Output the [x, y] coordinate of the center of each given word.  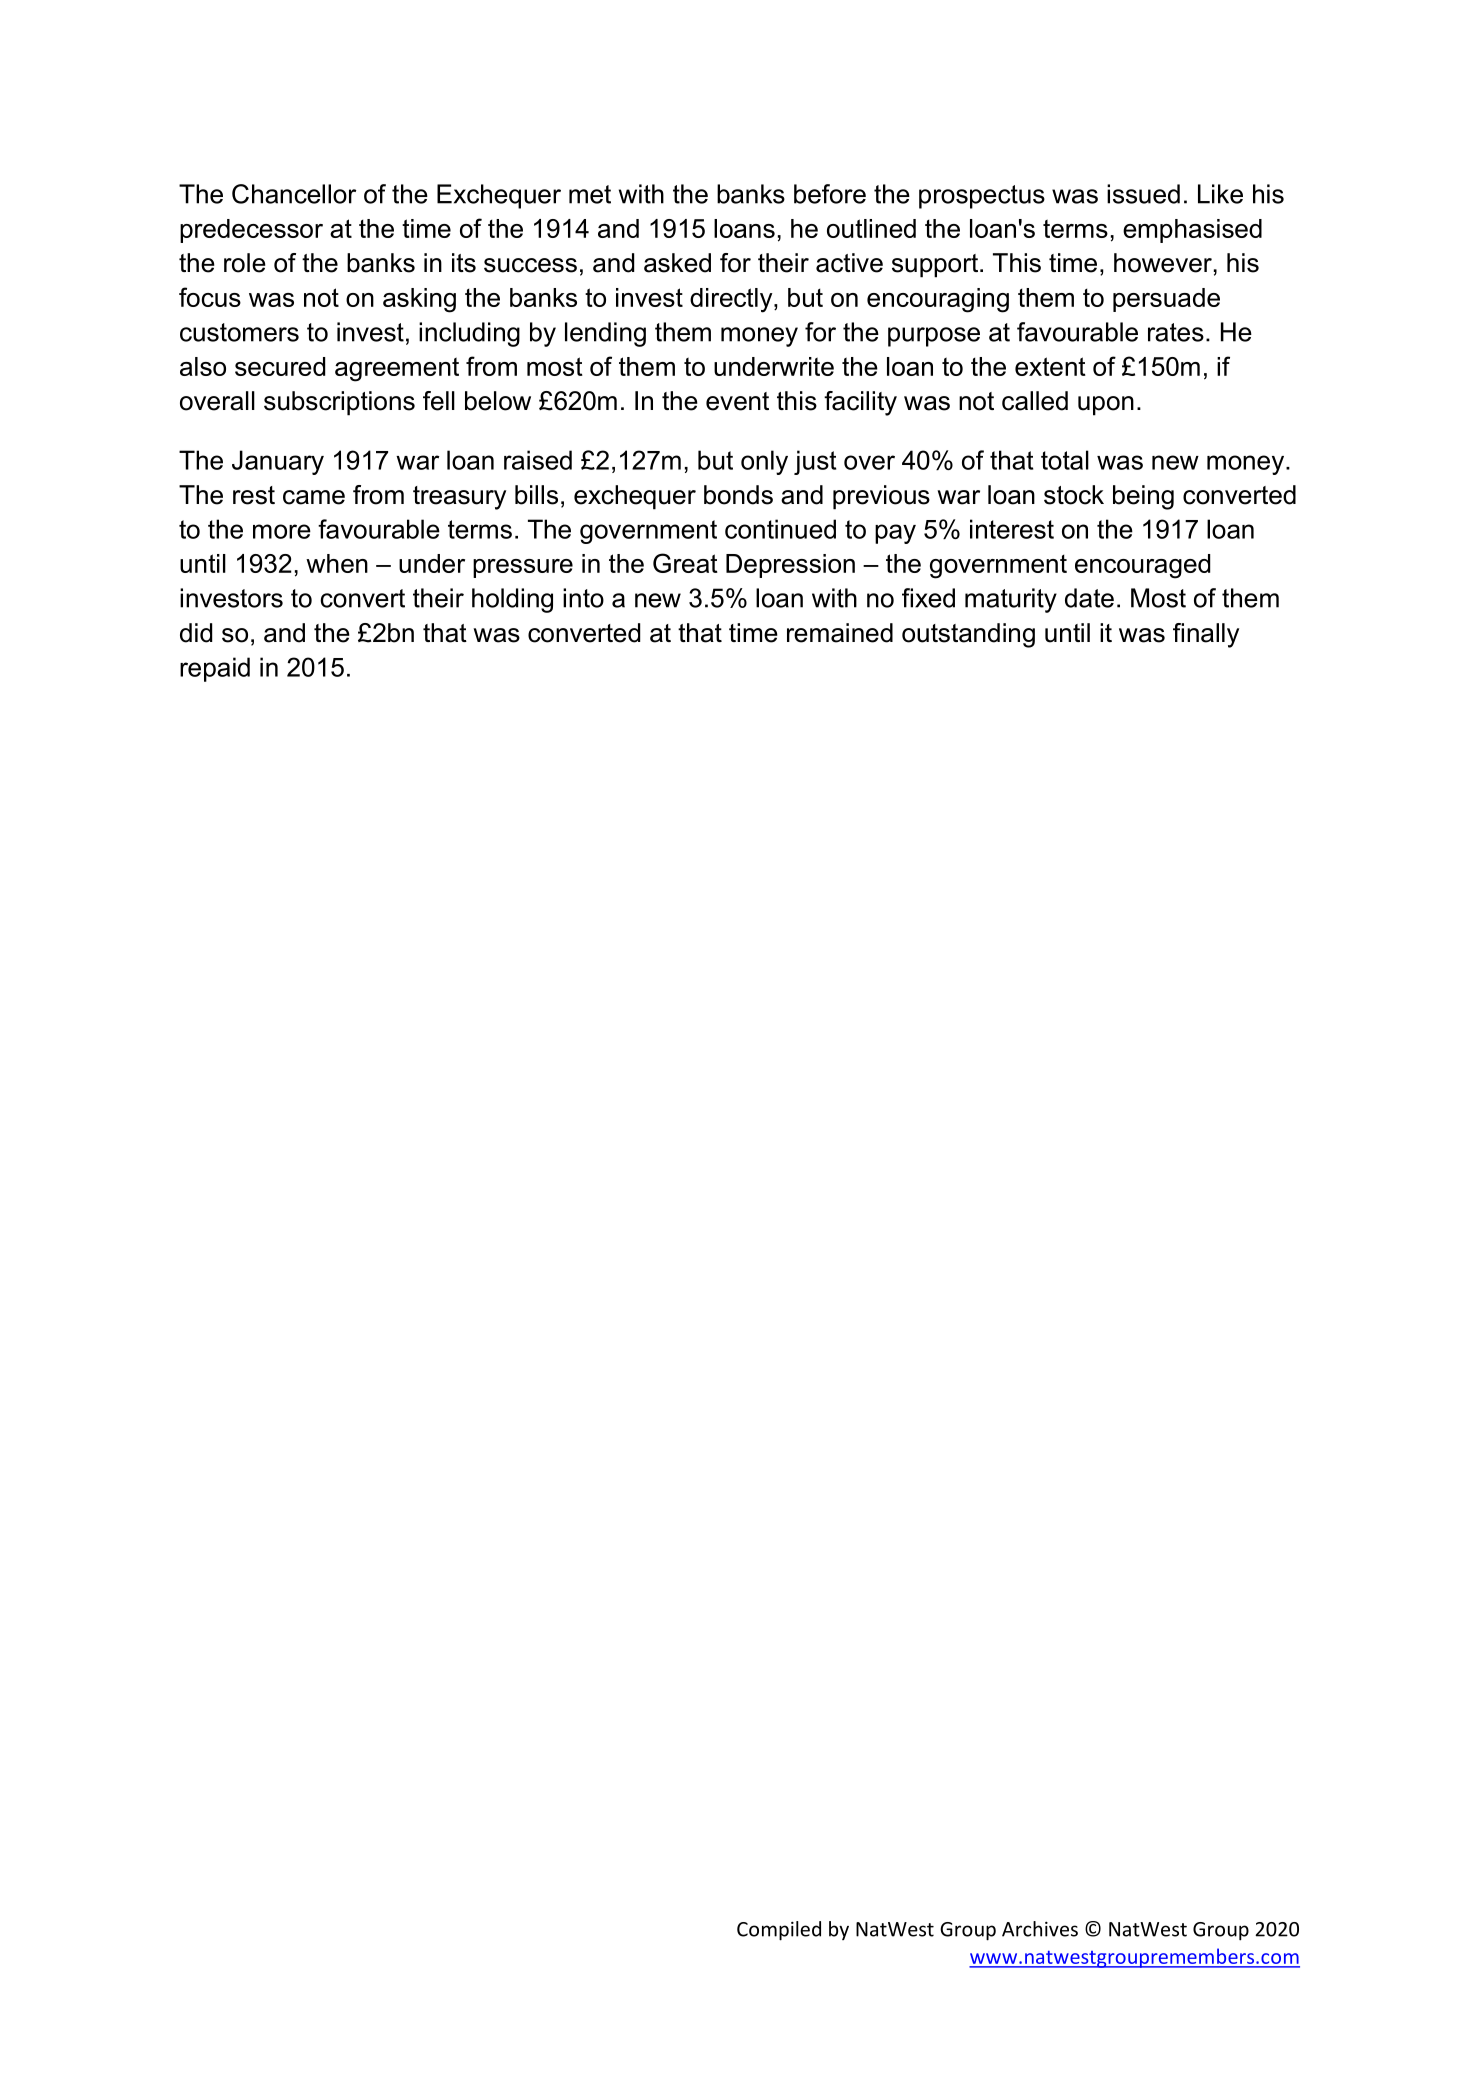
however [1163, 263]
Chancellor [294, 194]
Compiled [779, 1931]
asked [677, 263]
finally [1206, 635]
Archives [1040, 1929]
